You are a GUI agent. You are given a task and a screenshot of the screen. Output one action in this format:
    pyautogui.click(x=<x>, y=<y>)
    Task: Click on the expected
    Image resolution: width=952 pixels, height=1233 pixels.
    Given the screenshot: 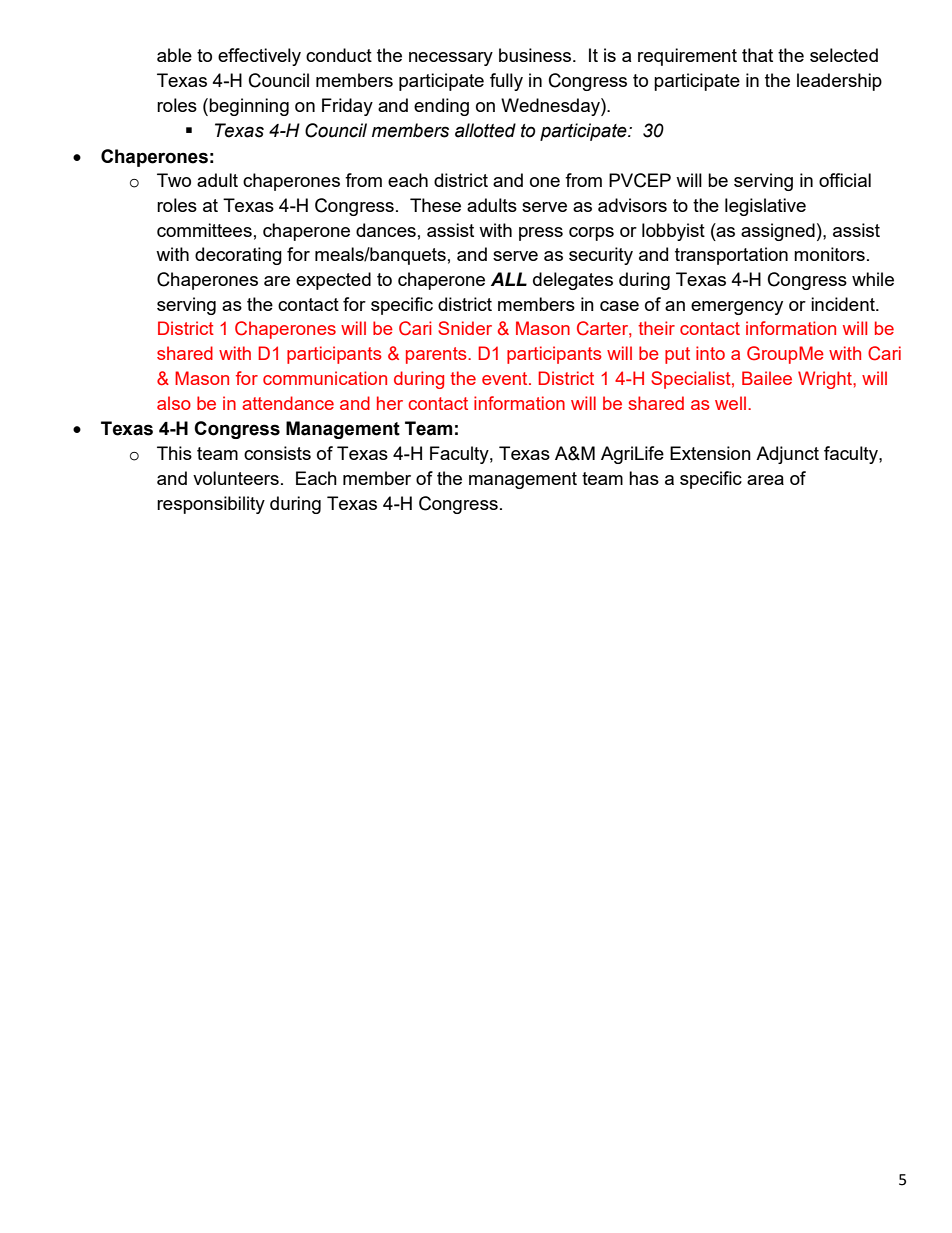 What is the action you would take?
    pyautogui.click(x=333, y=281)
